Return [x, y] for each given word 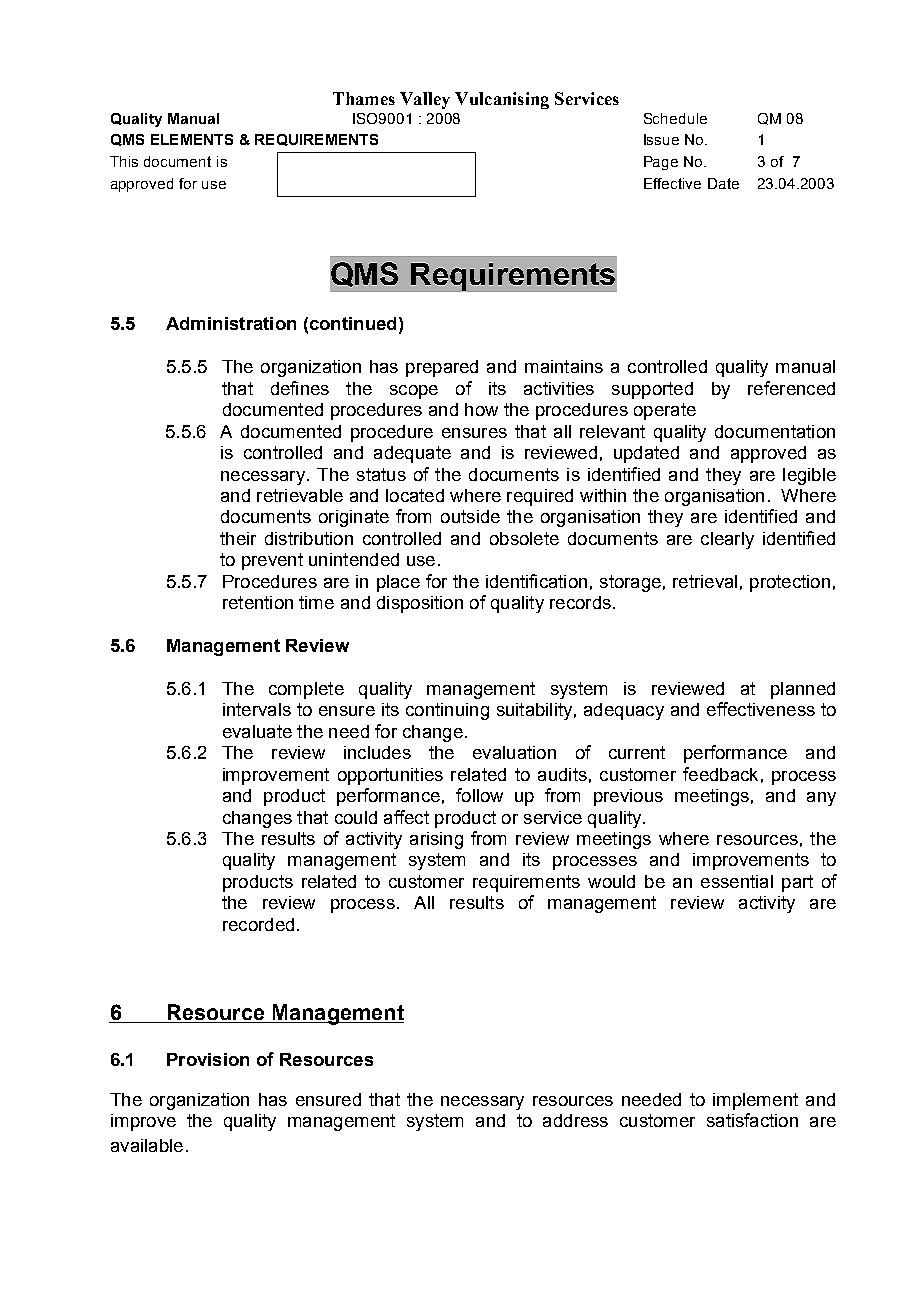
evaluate [257, 731]
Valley [425, 100]
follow [479, 795]
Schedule [675, 118]
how [481, 409]
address [575, 1120]
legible [809, 476]
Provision [208, 1059]
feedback [720, 774]
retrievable [300, 495]
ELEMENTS [192, 139]
